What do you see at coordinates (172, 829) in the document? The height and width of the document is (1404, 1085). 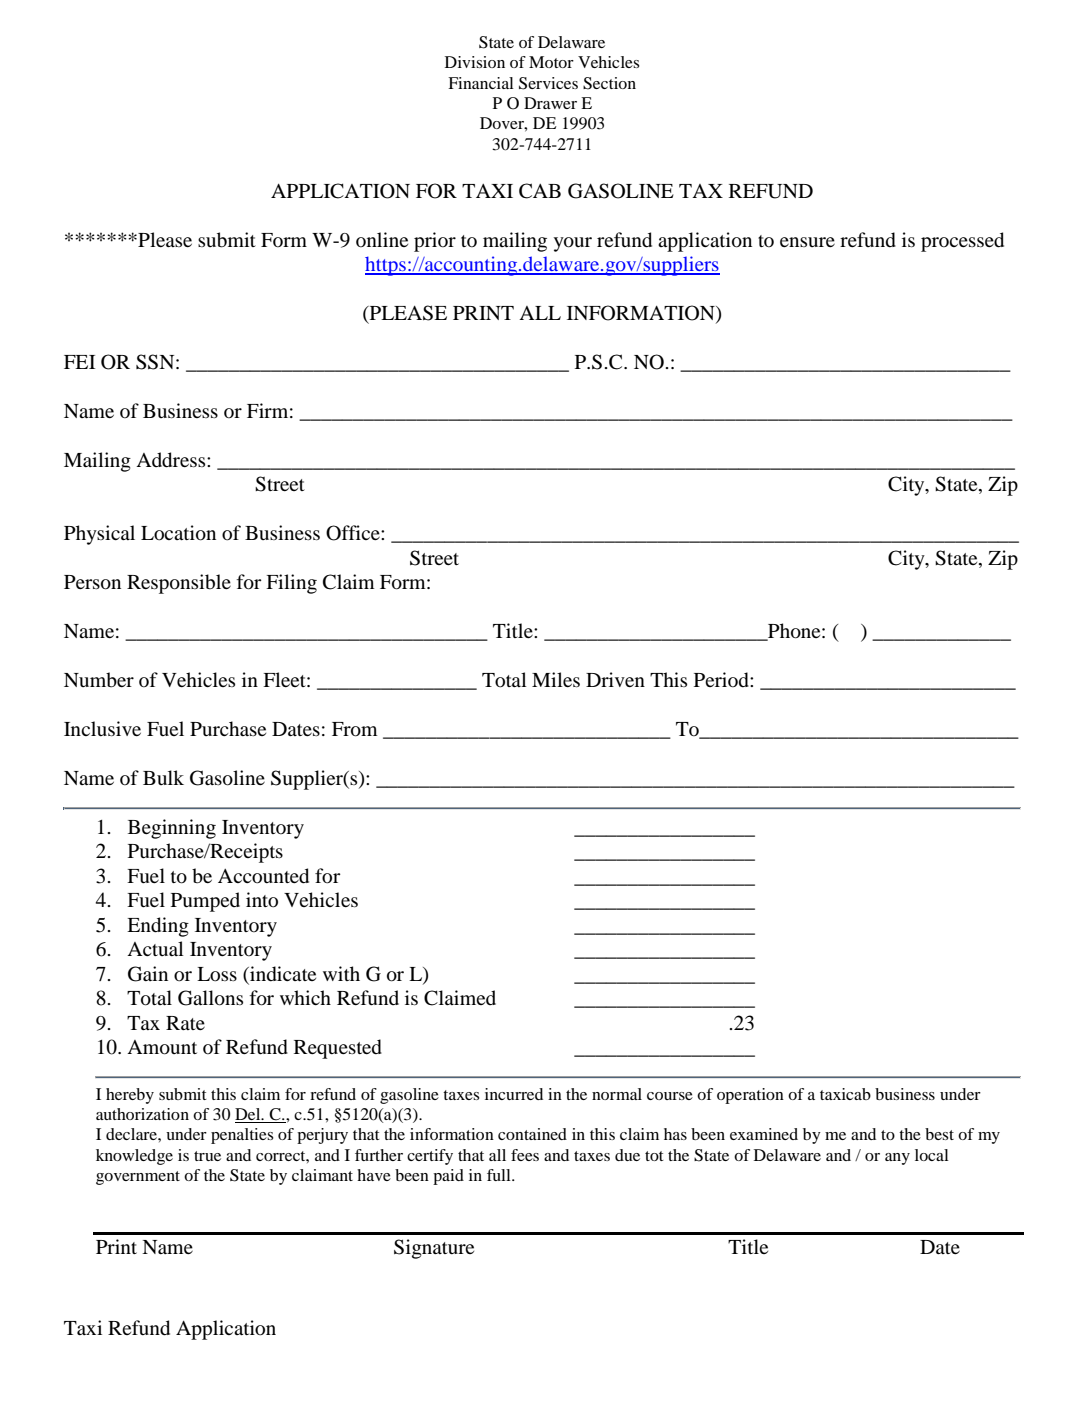 I see `Beginning` at bounding box center [172, 829].
